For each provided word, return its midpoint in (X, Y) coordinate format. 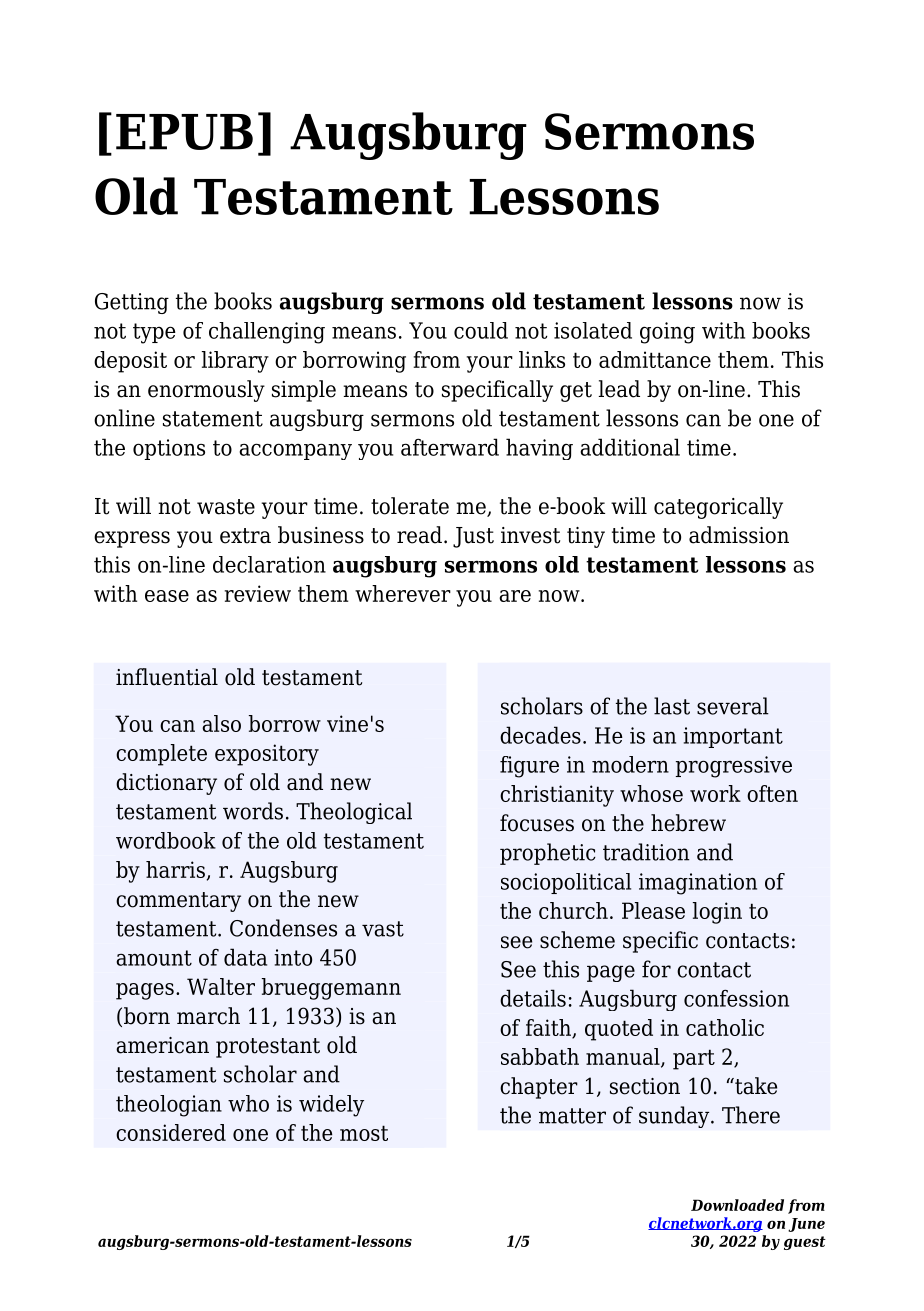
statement (213, 419)
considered (171, 1132)
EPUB (184, 132)
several (733, 706)
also (221, 723)
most (364, 1133)
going (667, 333)
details (533, 998)
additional (630, 447)
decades (540, 735)
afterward (450, 447)
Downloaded (737, 1205)
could (481, 330)
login (717, 913)
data (245, 957)
